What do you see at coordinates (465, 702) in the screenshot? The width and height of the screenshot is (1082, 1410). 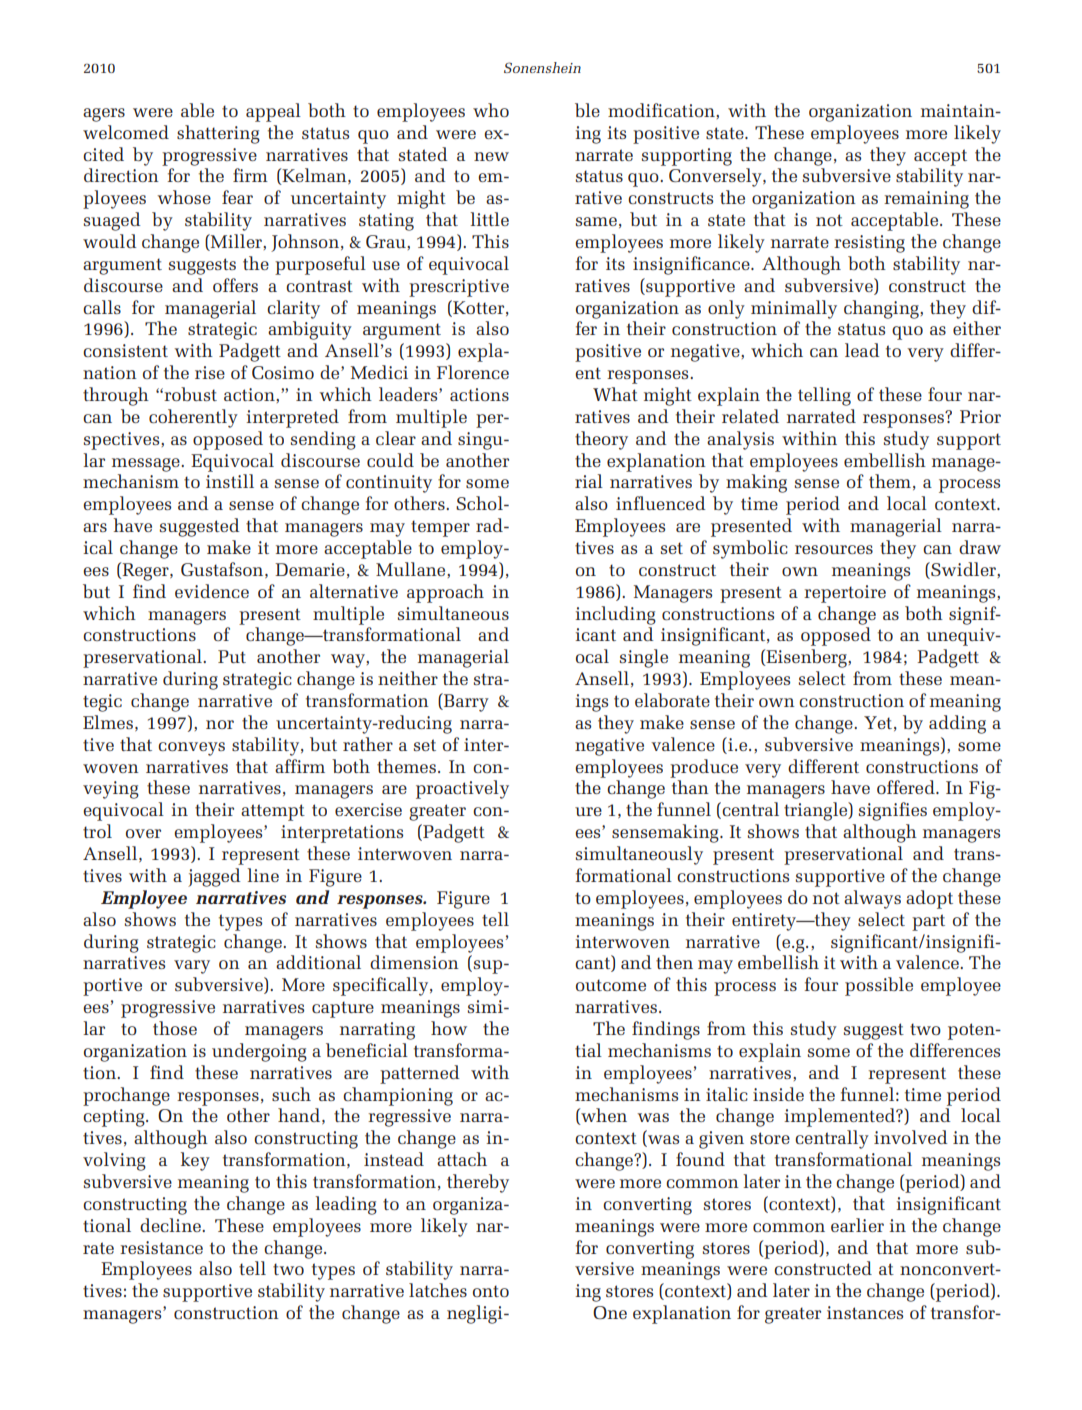 I see `Barry` at bounding box center [465, 702].
